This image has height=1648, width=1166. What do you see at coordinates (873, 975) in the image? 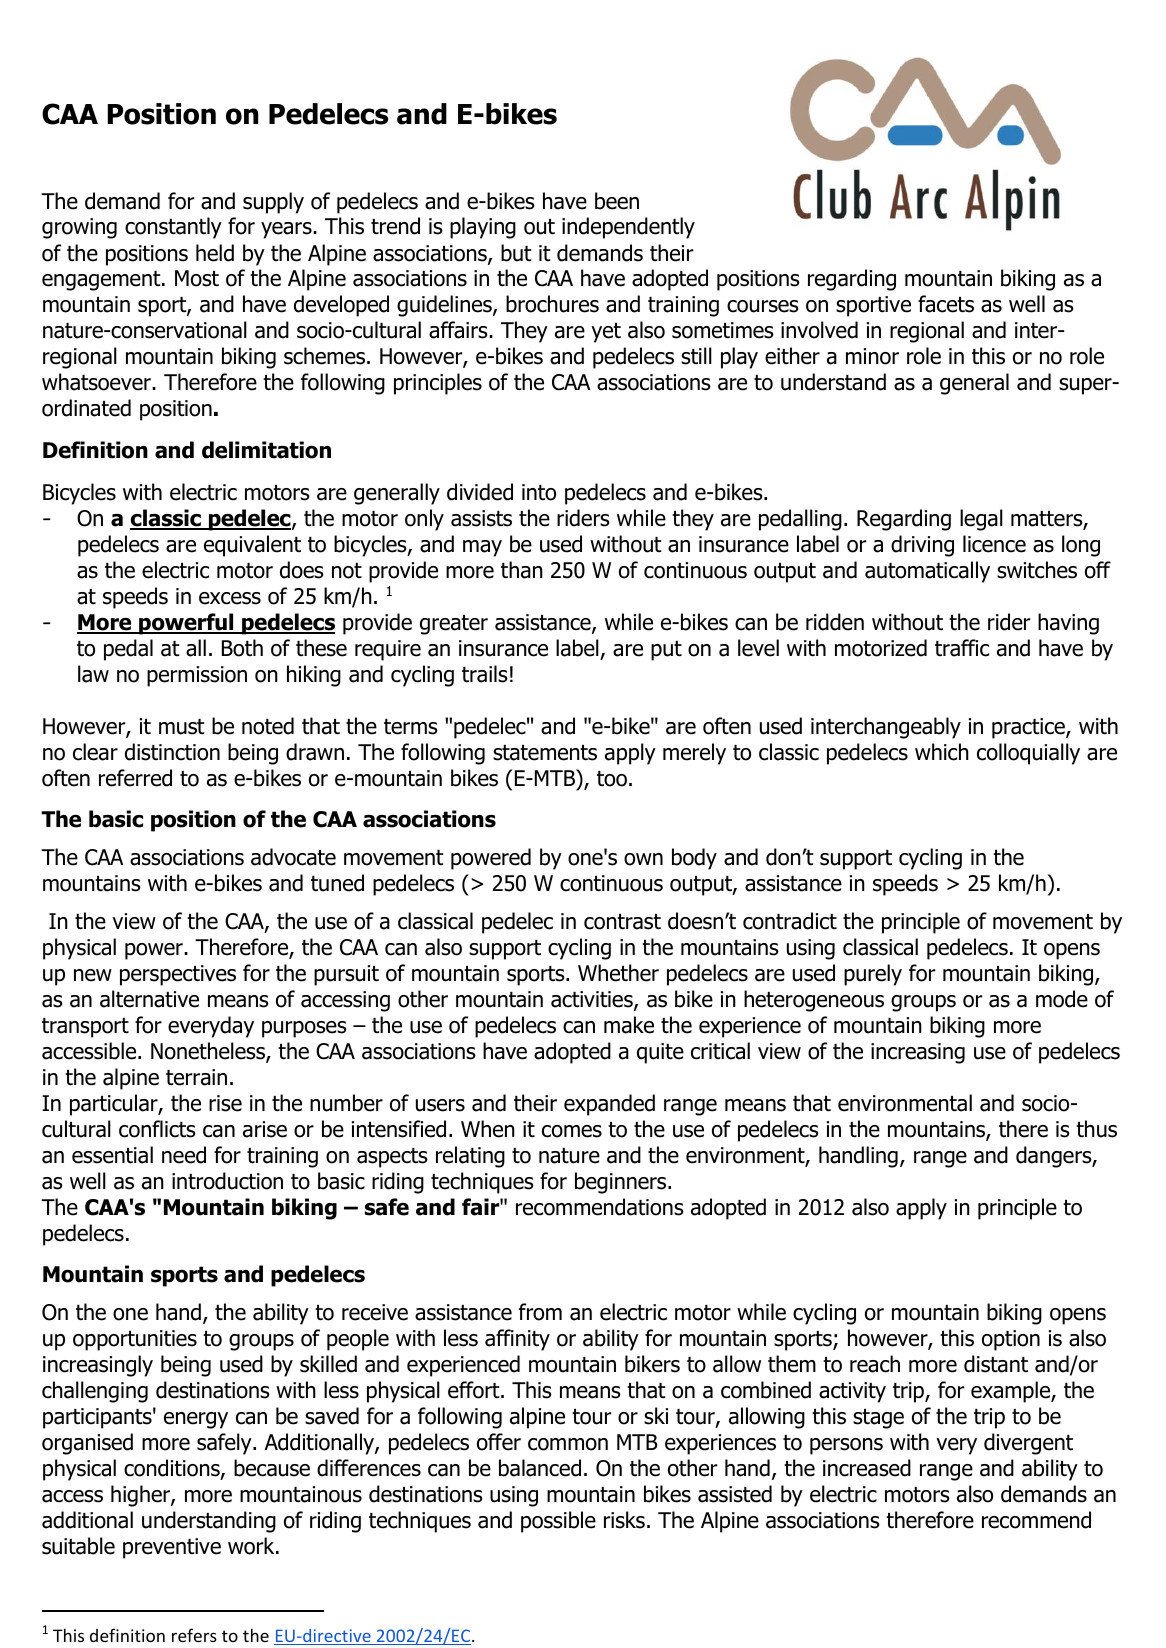
I see `purely` at bounding box center [873, 975].
